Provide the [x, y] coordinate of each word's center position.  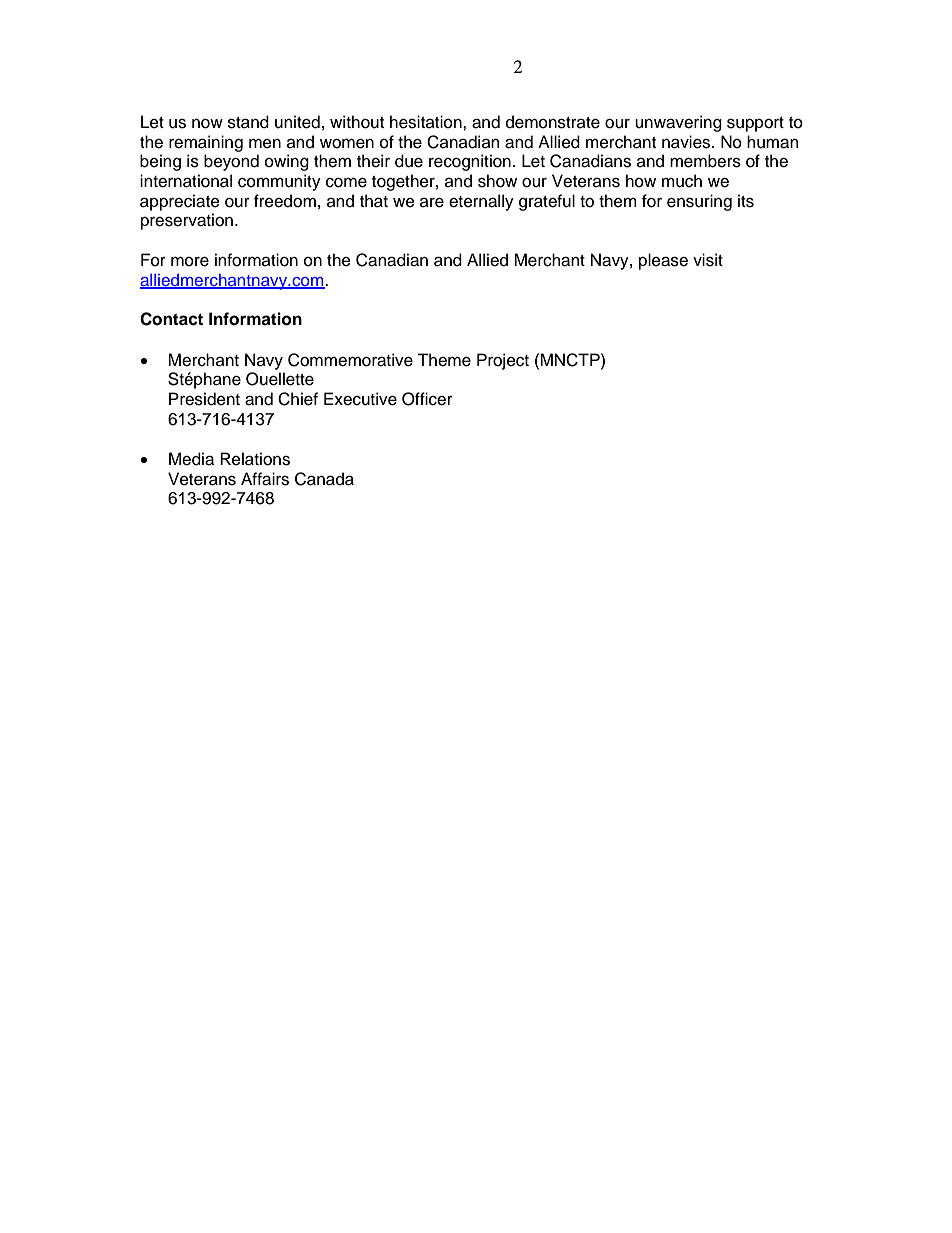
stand [248, 122]
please [663, 261]
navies [687, 142]
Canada [324, 479]
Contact [171, 319]
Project [503, 361]
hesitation [427, 122]
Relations [255, 459]
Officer [427, 399]
